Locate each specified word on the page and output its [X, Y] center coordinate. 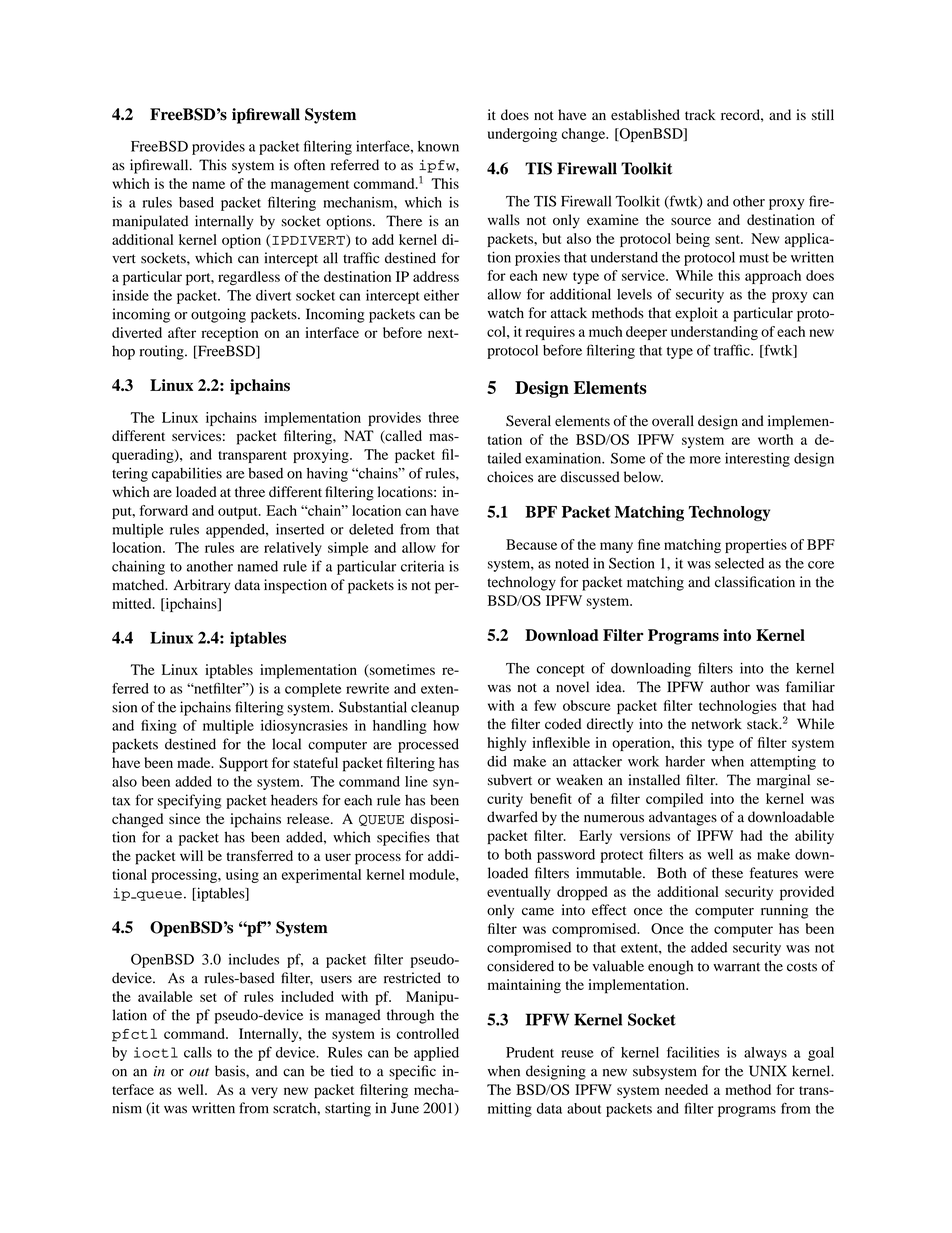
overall [673, 421]
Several [528, 421]
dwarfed [512, 817]
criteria [422, 566]
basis [231, 1071]
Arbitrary [202, 586]
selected [739, 563]
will [191, 855]
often [309, 165]
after [182, 332]
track [700, 114]
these [727, 873]
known [438, 146]
